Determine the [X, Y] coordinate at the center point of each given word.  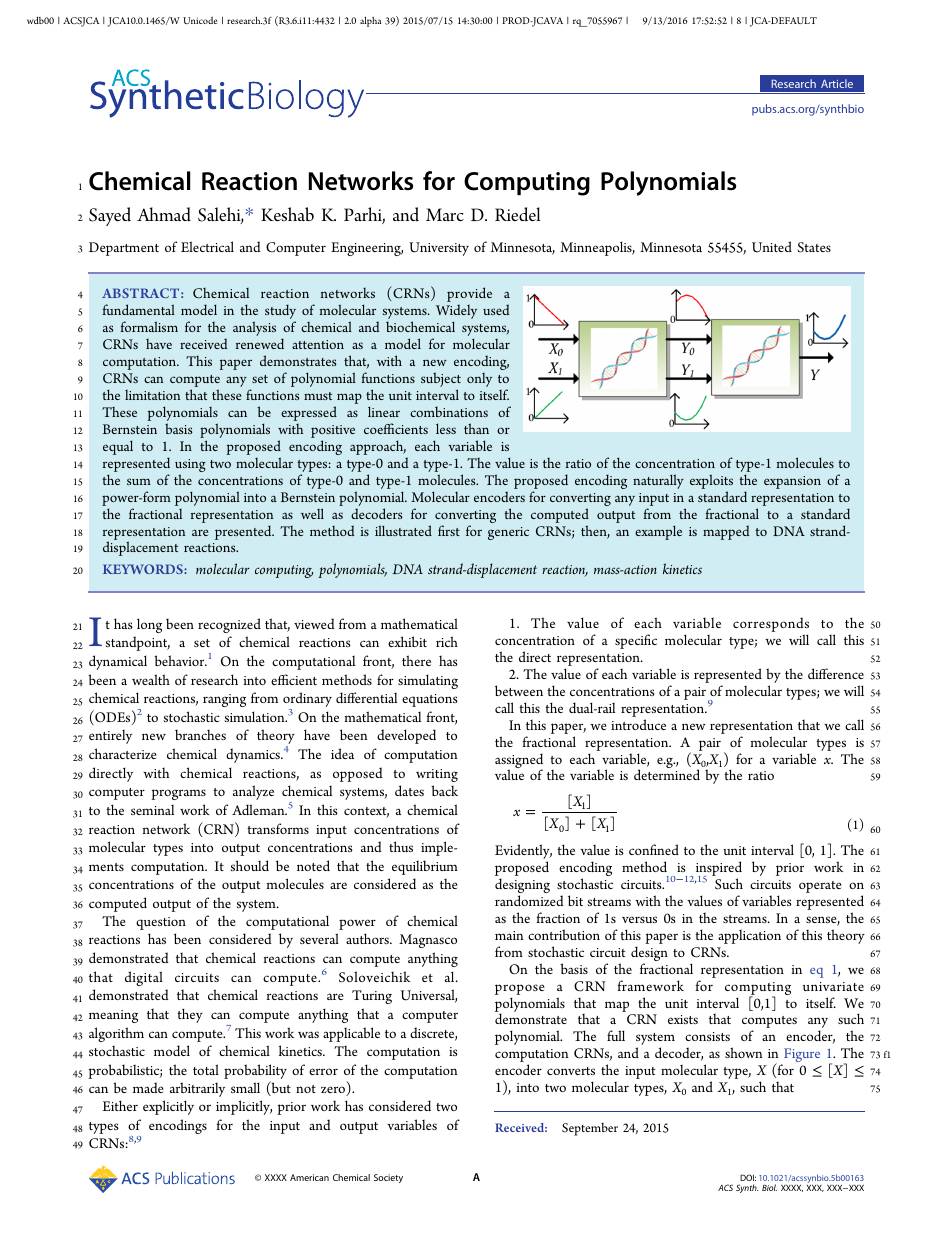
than [476, 428]
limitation [152, 395]
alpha [370, 21]
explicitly [168, 1107]
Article [837, 83]
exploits [711, 483]
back [444, 790]
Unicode [200, 20]
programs [178, 794]
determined [667, 774]
